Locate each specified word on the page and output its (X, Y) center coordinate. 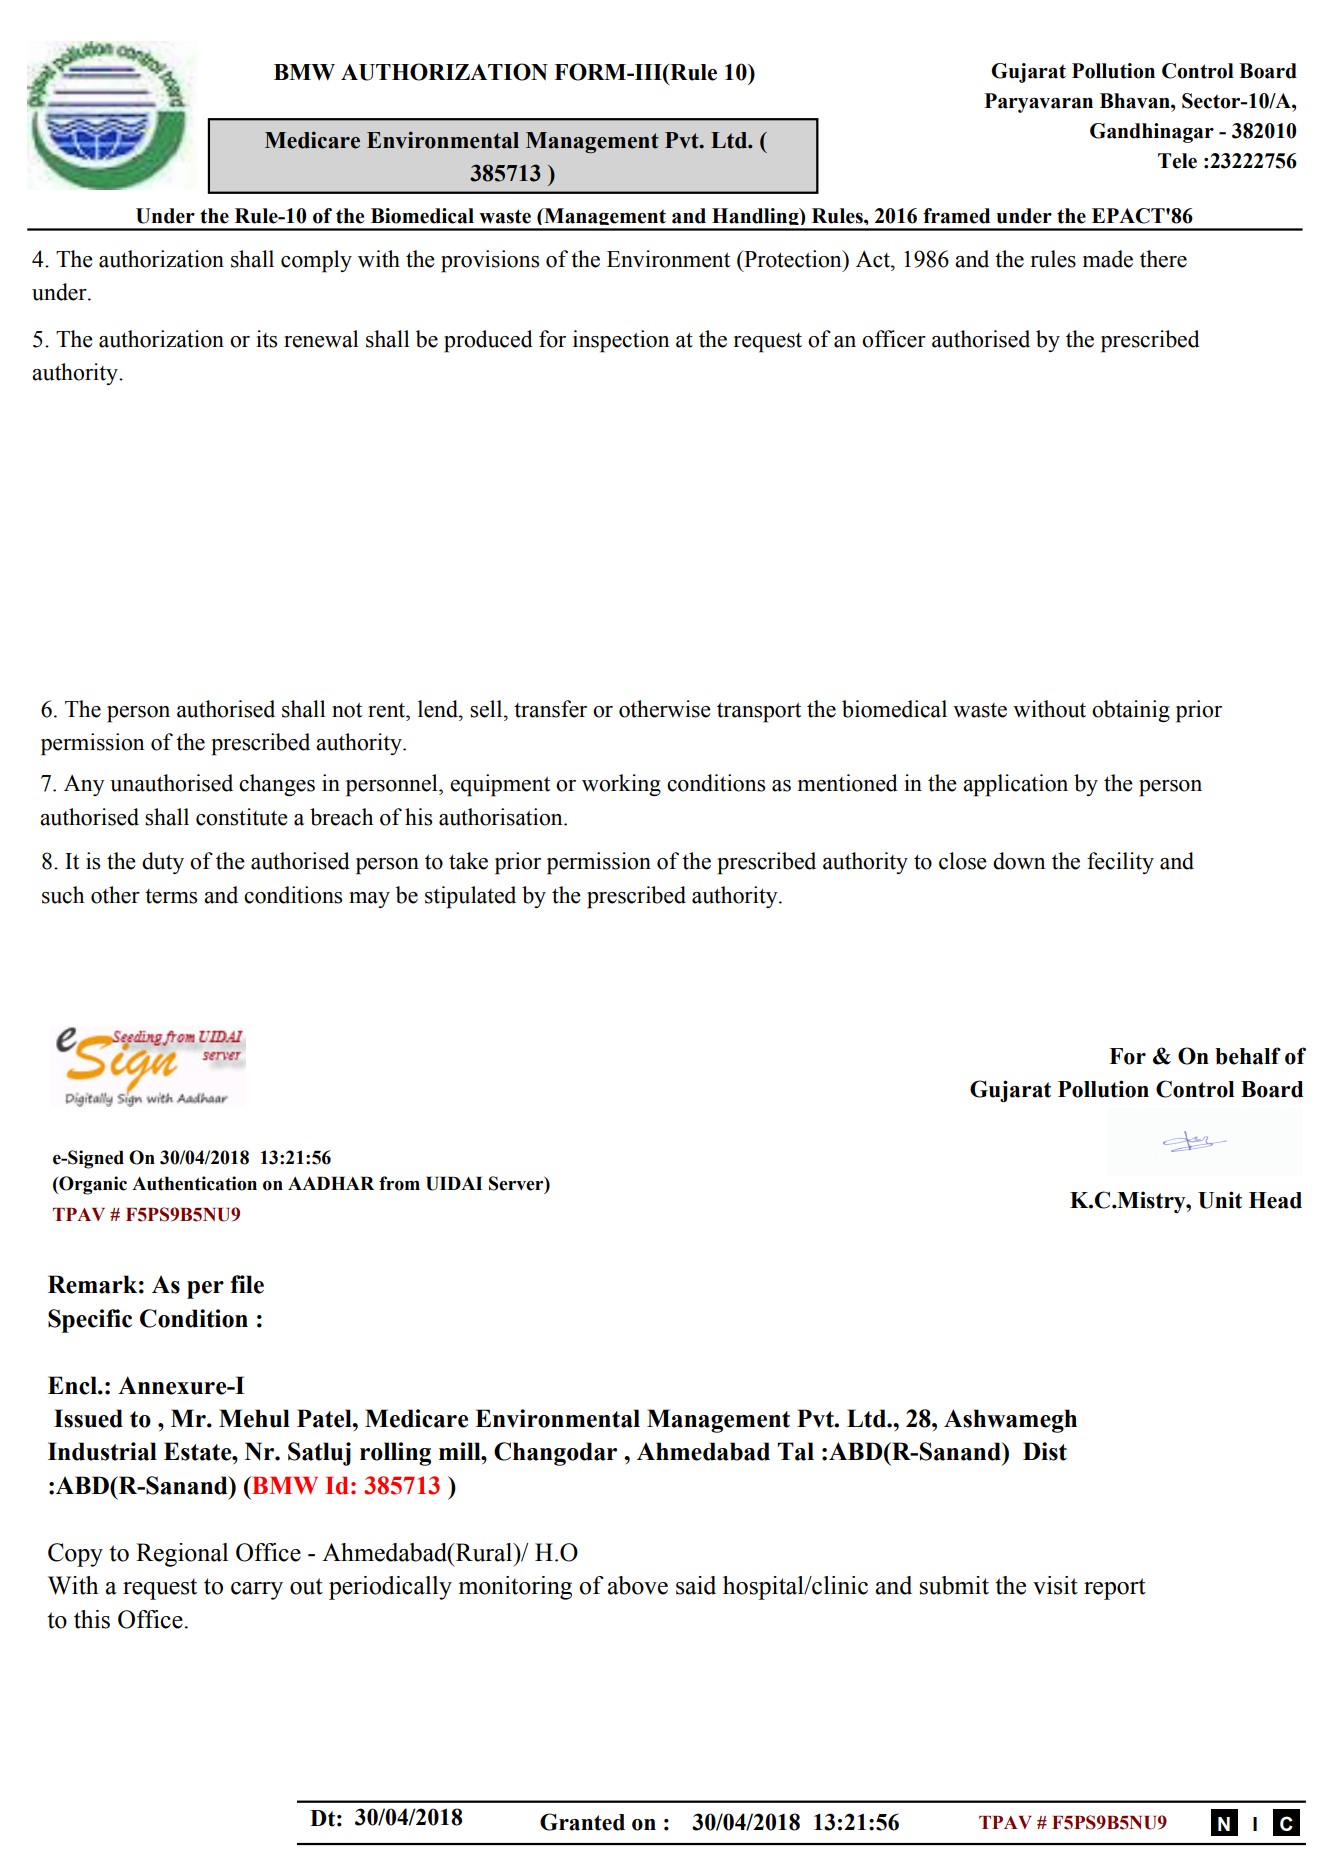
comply (316, 261)
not (347, 710)
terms (171, 896)
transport (759, 713)
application (1015, 785)
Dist (1045, 1451)
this (92, 1619)
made (1108, 259)
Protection (793, 259)
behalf (1248, 1056)
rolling (395, 1454)
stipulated (470, 897)
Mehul (254, 1418)
